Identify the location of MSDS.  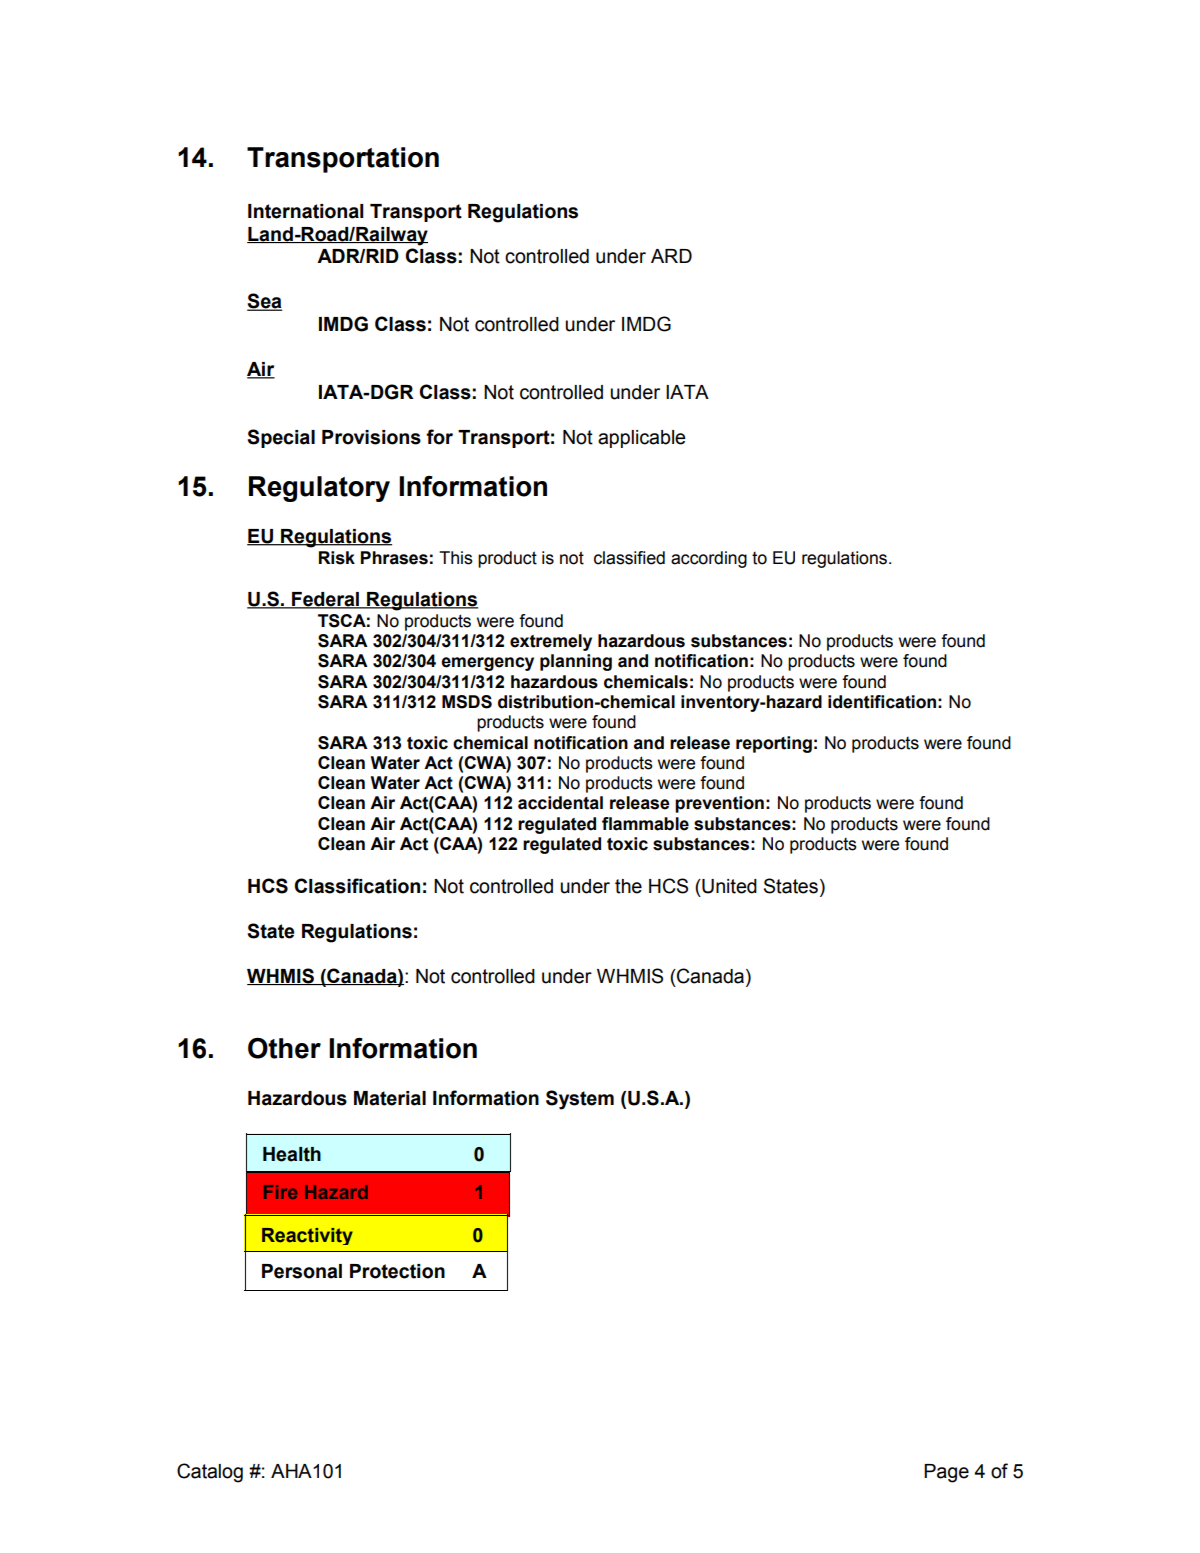
(467, 702).
